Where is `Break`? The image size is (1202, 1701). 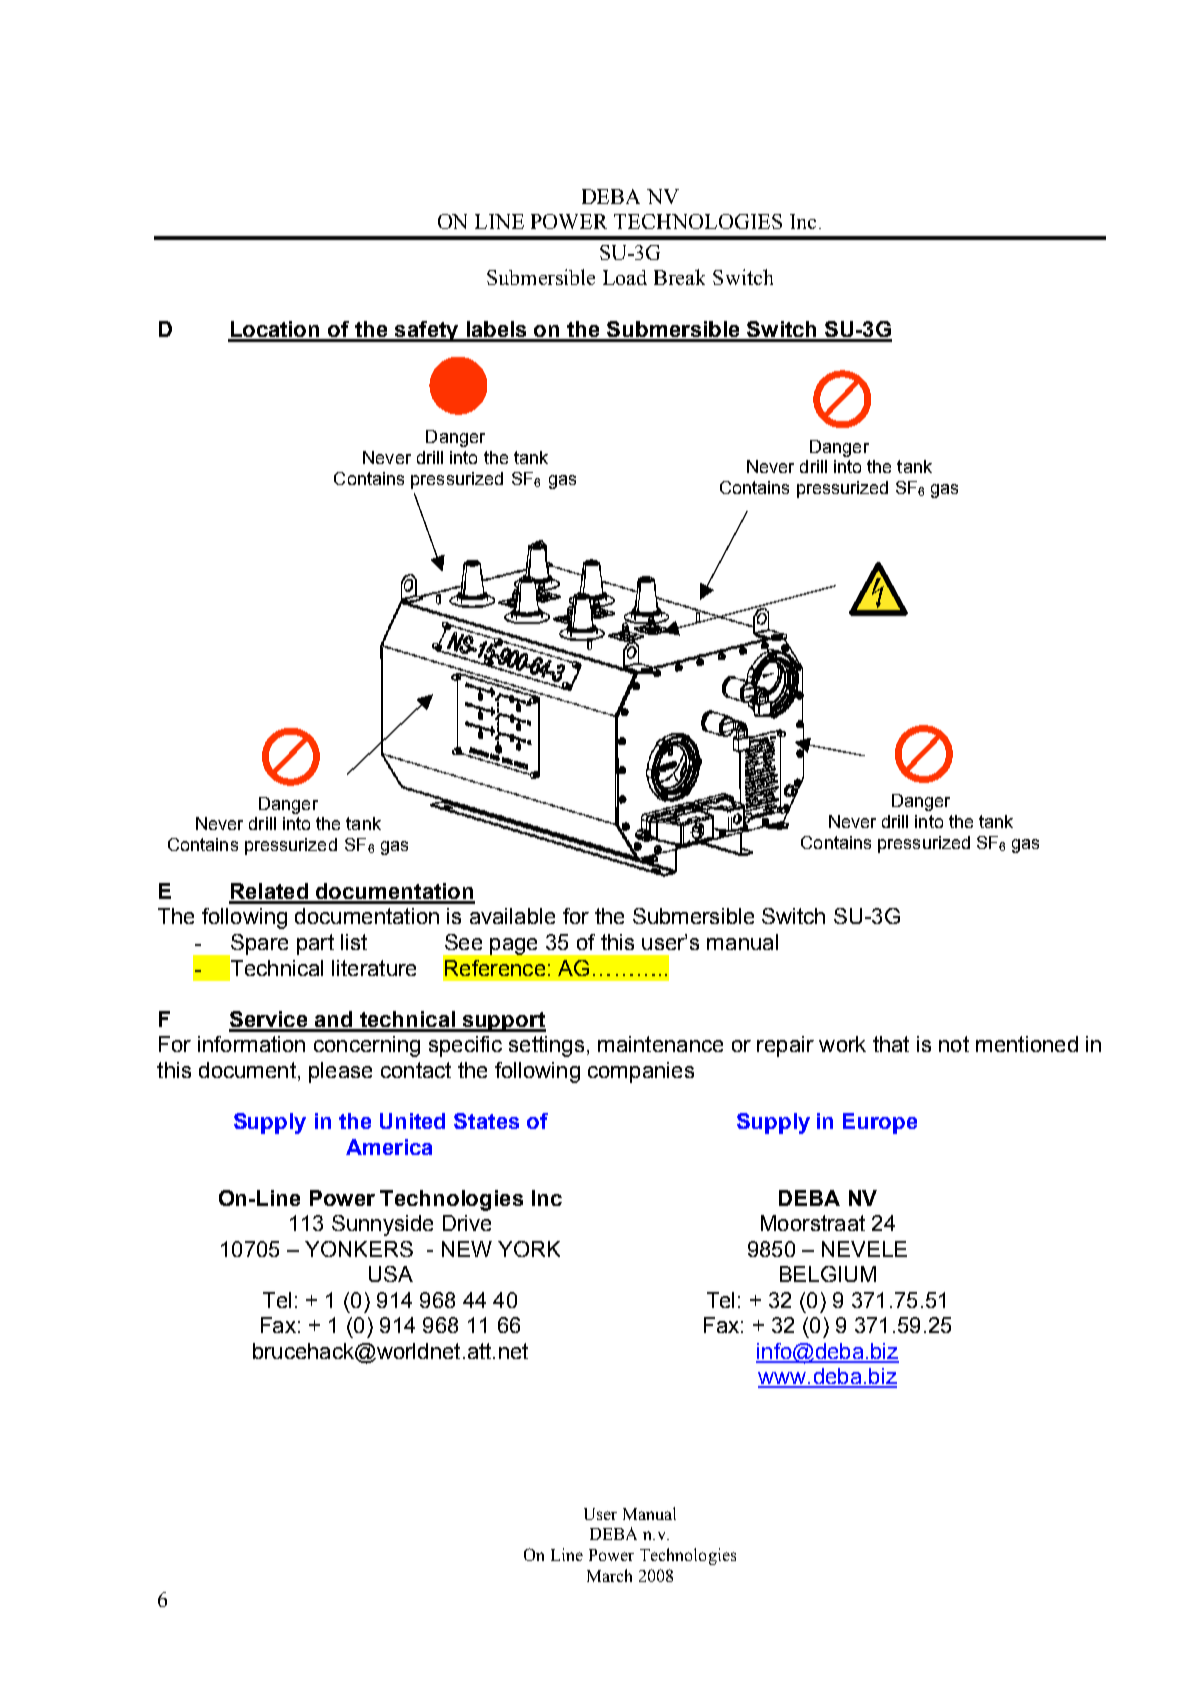 Break is located at coordinates (679, 277).
